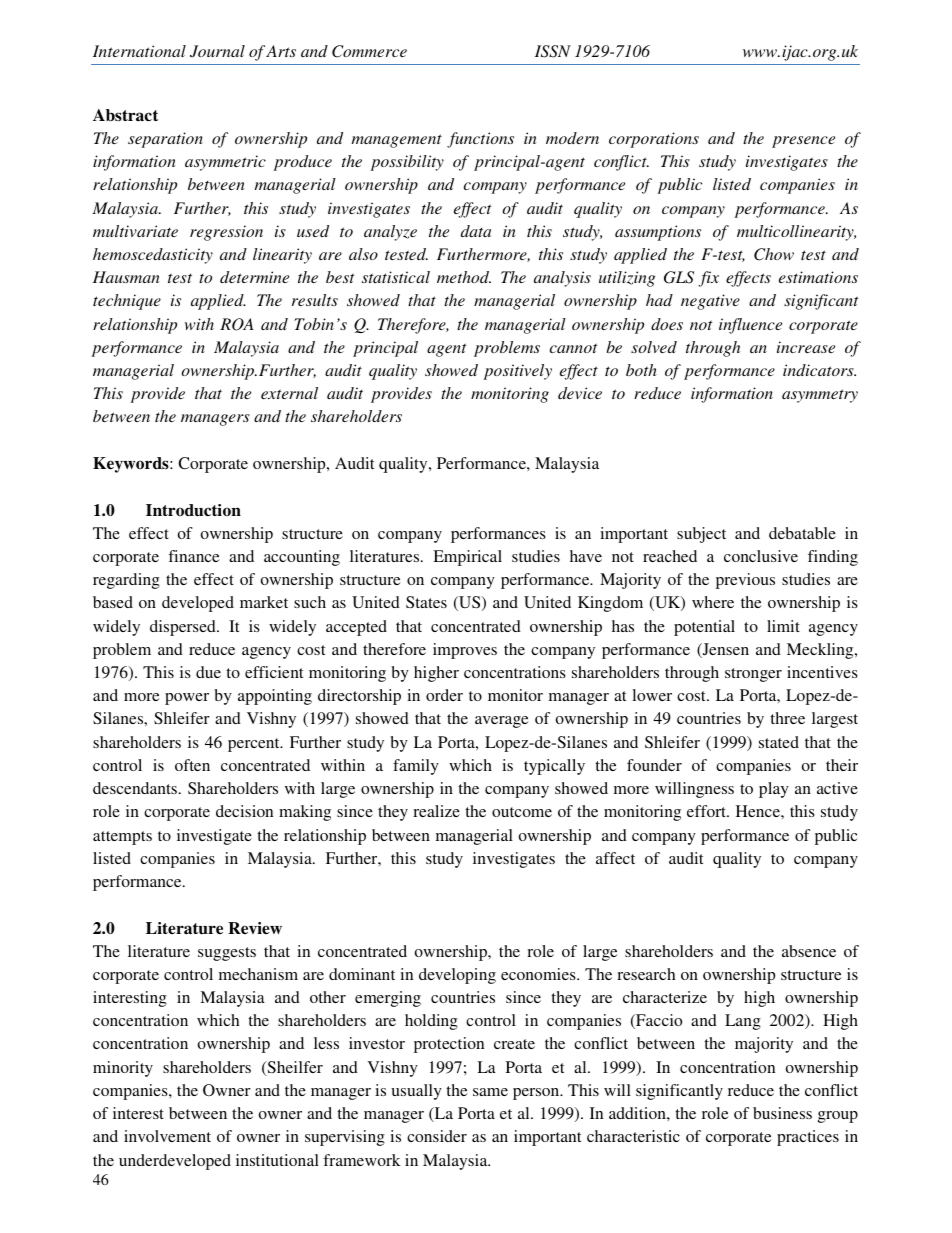 This page has width=952, height=1233. I want to click on effort, so click(707, 811).
